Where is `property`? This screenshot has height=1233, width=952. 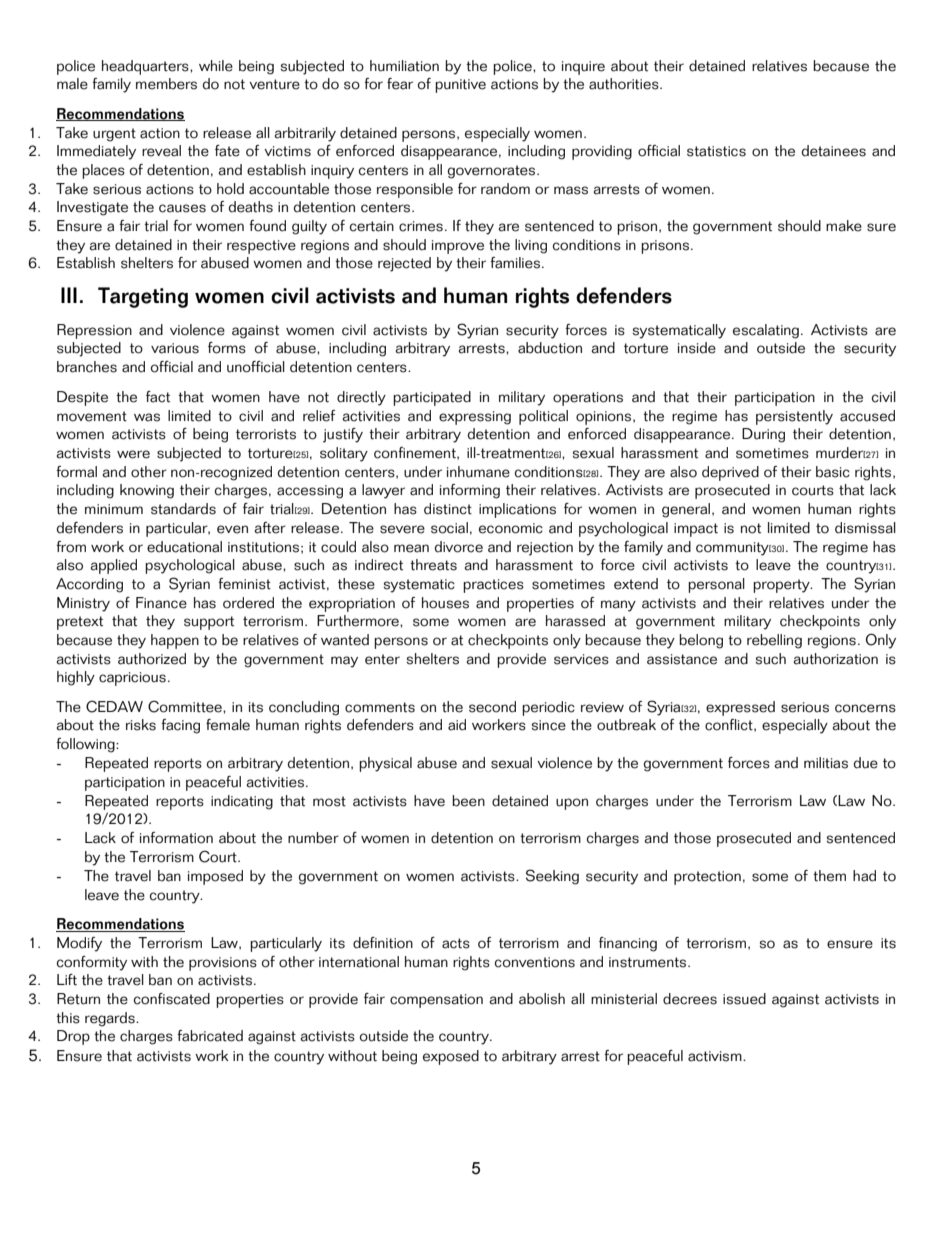 property is located at coordinates (782, 586).
